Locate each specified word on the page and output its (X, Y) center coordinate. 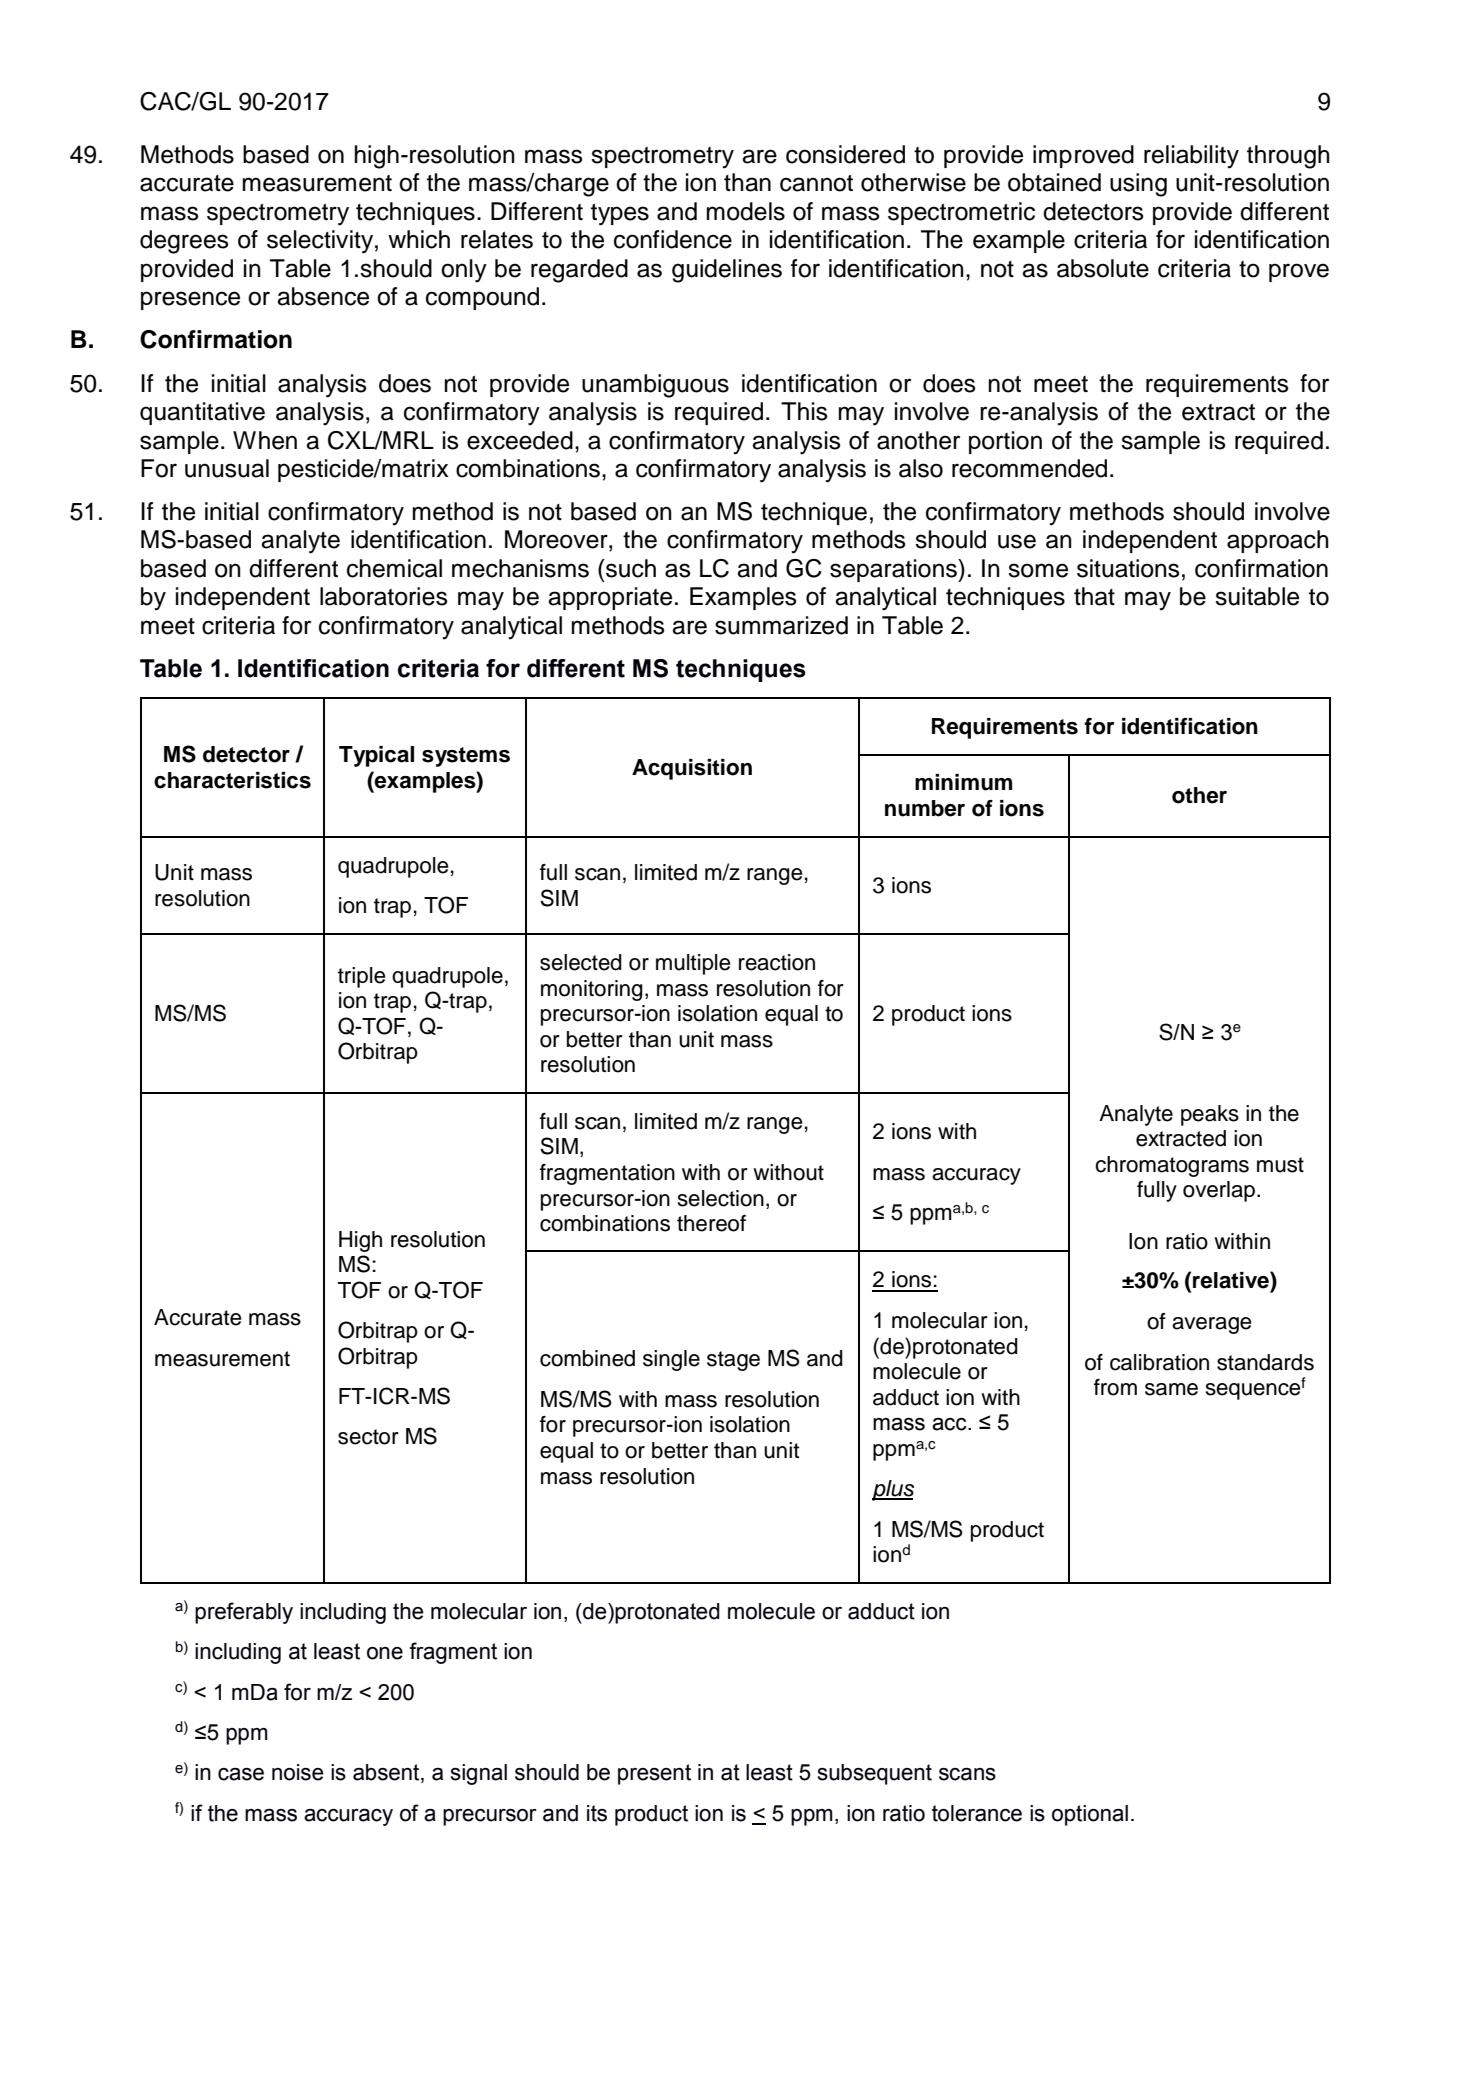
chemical (394, 568)
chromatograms (1172, 1166)
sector (368, 1437)
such (630, 568)
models (745, 211)
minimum (963, 782)
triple (361, 977)
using (1138, 185)
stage (733, 1361)
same (1171, 1389)
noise (298, 1772)
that (1094, 596)
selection (721, 1198)
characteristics (232, 780)
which (419, 239)
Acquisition (692, 769)
